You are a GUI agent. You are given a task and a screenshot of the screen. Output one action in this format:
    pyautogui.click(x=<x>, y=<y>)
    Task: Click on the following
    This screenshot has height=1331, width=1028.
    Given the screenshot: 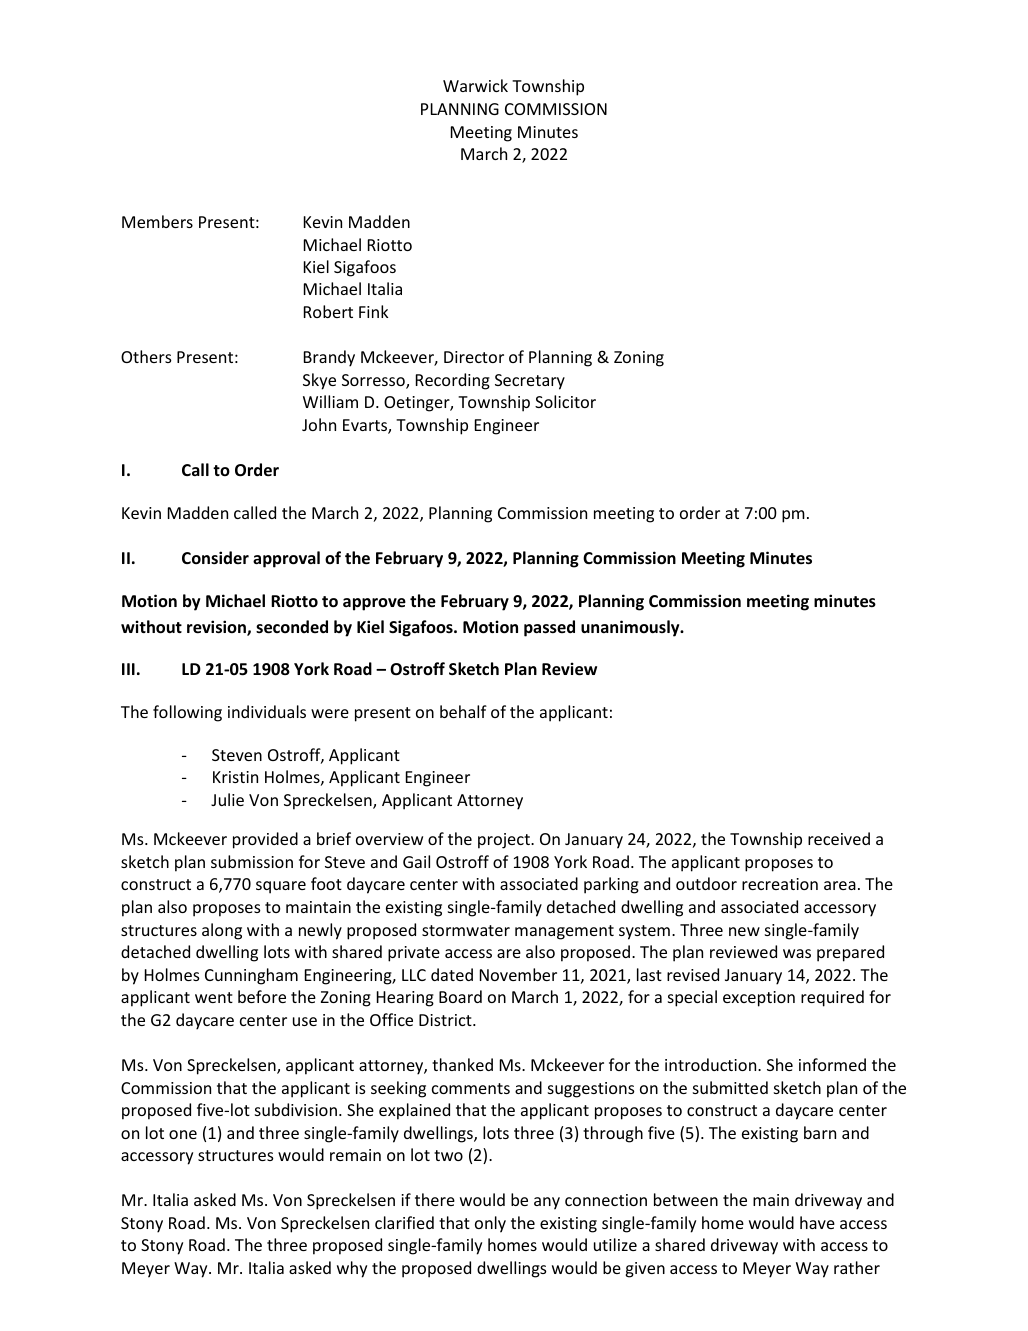 What is the action you would take?
    pyautogui.click(x=187, y=713)
